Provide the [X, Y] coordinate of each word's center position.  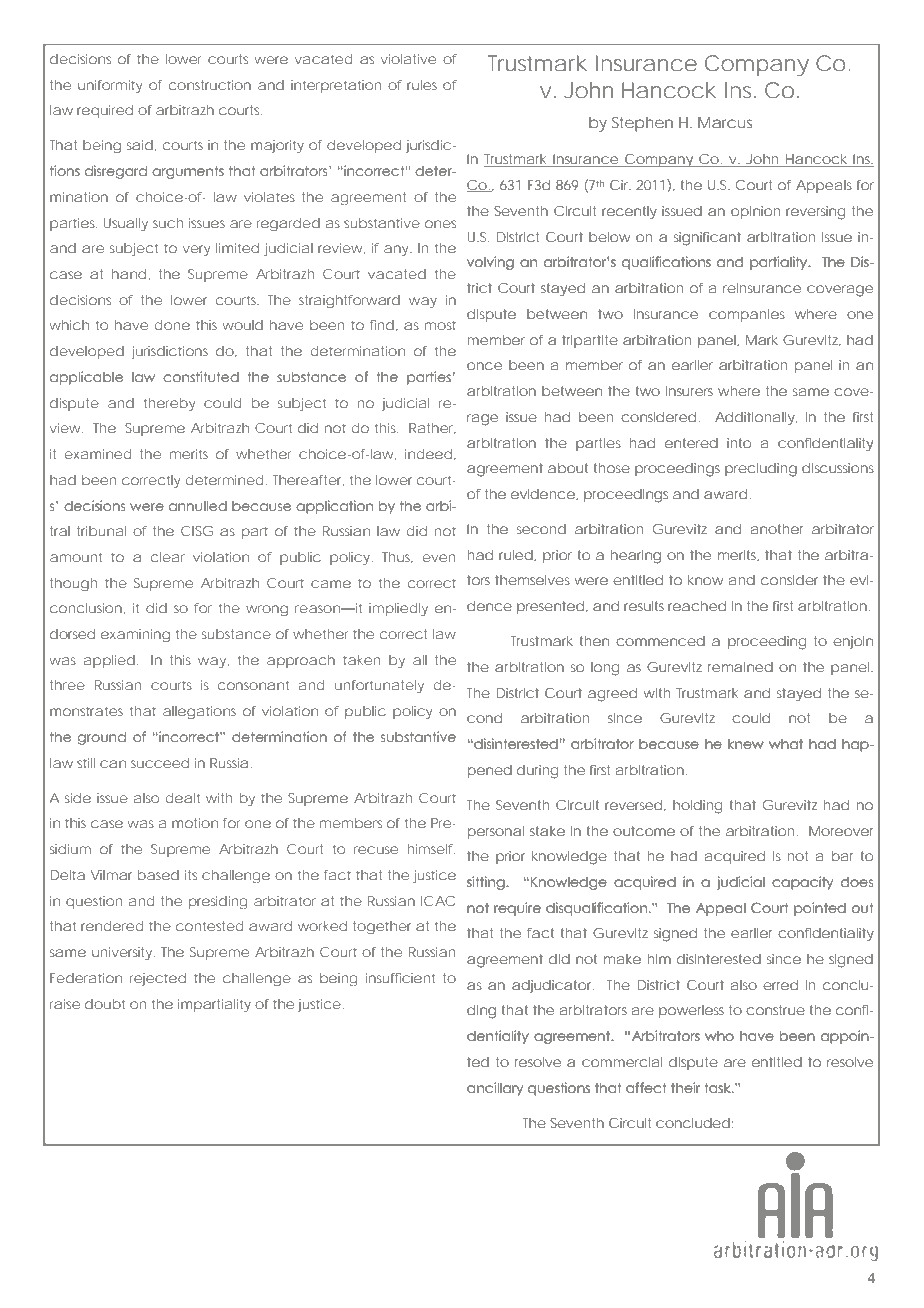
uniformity [110, 86]
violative [408, 59]
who [719, 1036]
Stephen [642, 124]
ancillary [495, 1089]
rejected [158, 979]
